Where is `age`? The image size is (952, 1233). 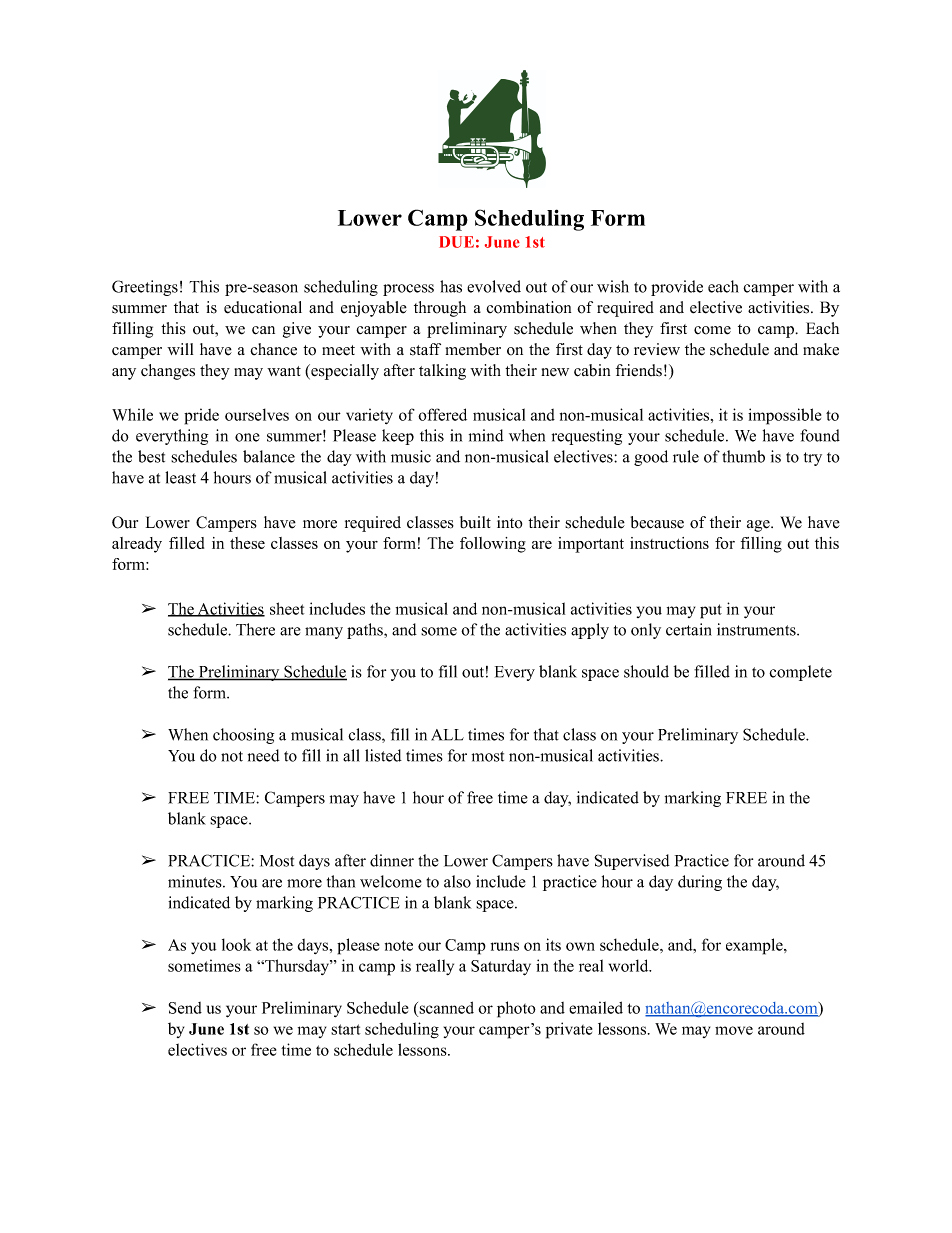 age is located at coordinates (759, 526).
